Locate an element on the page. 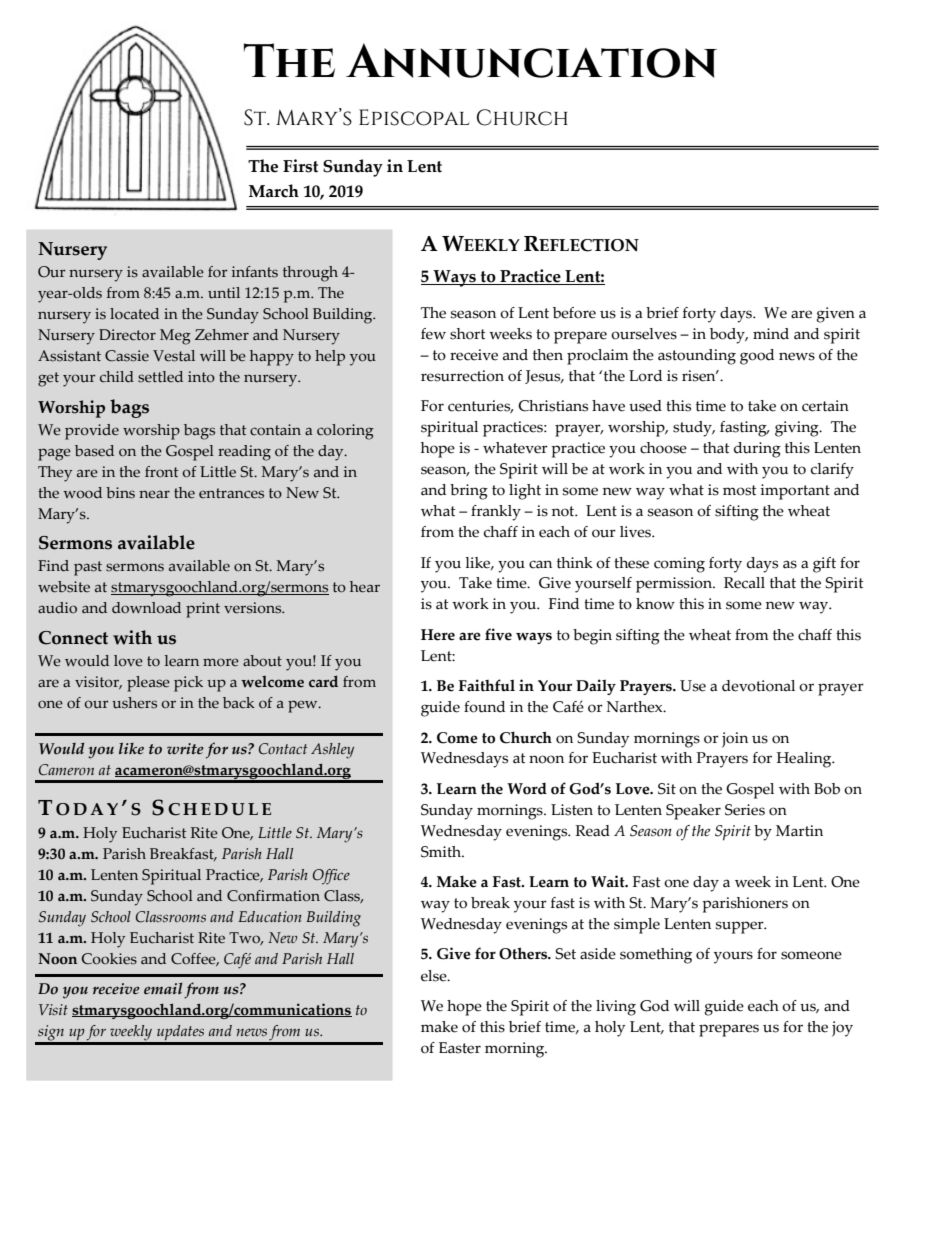  Recall is located at coordinates (744, 583).
